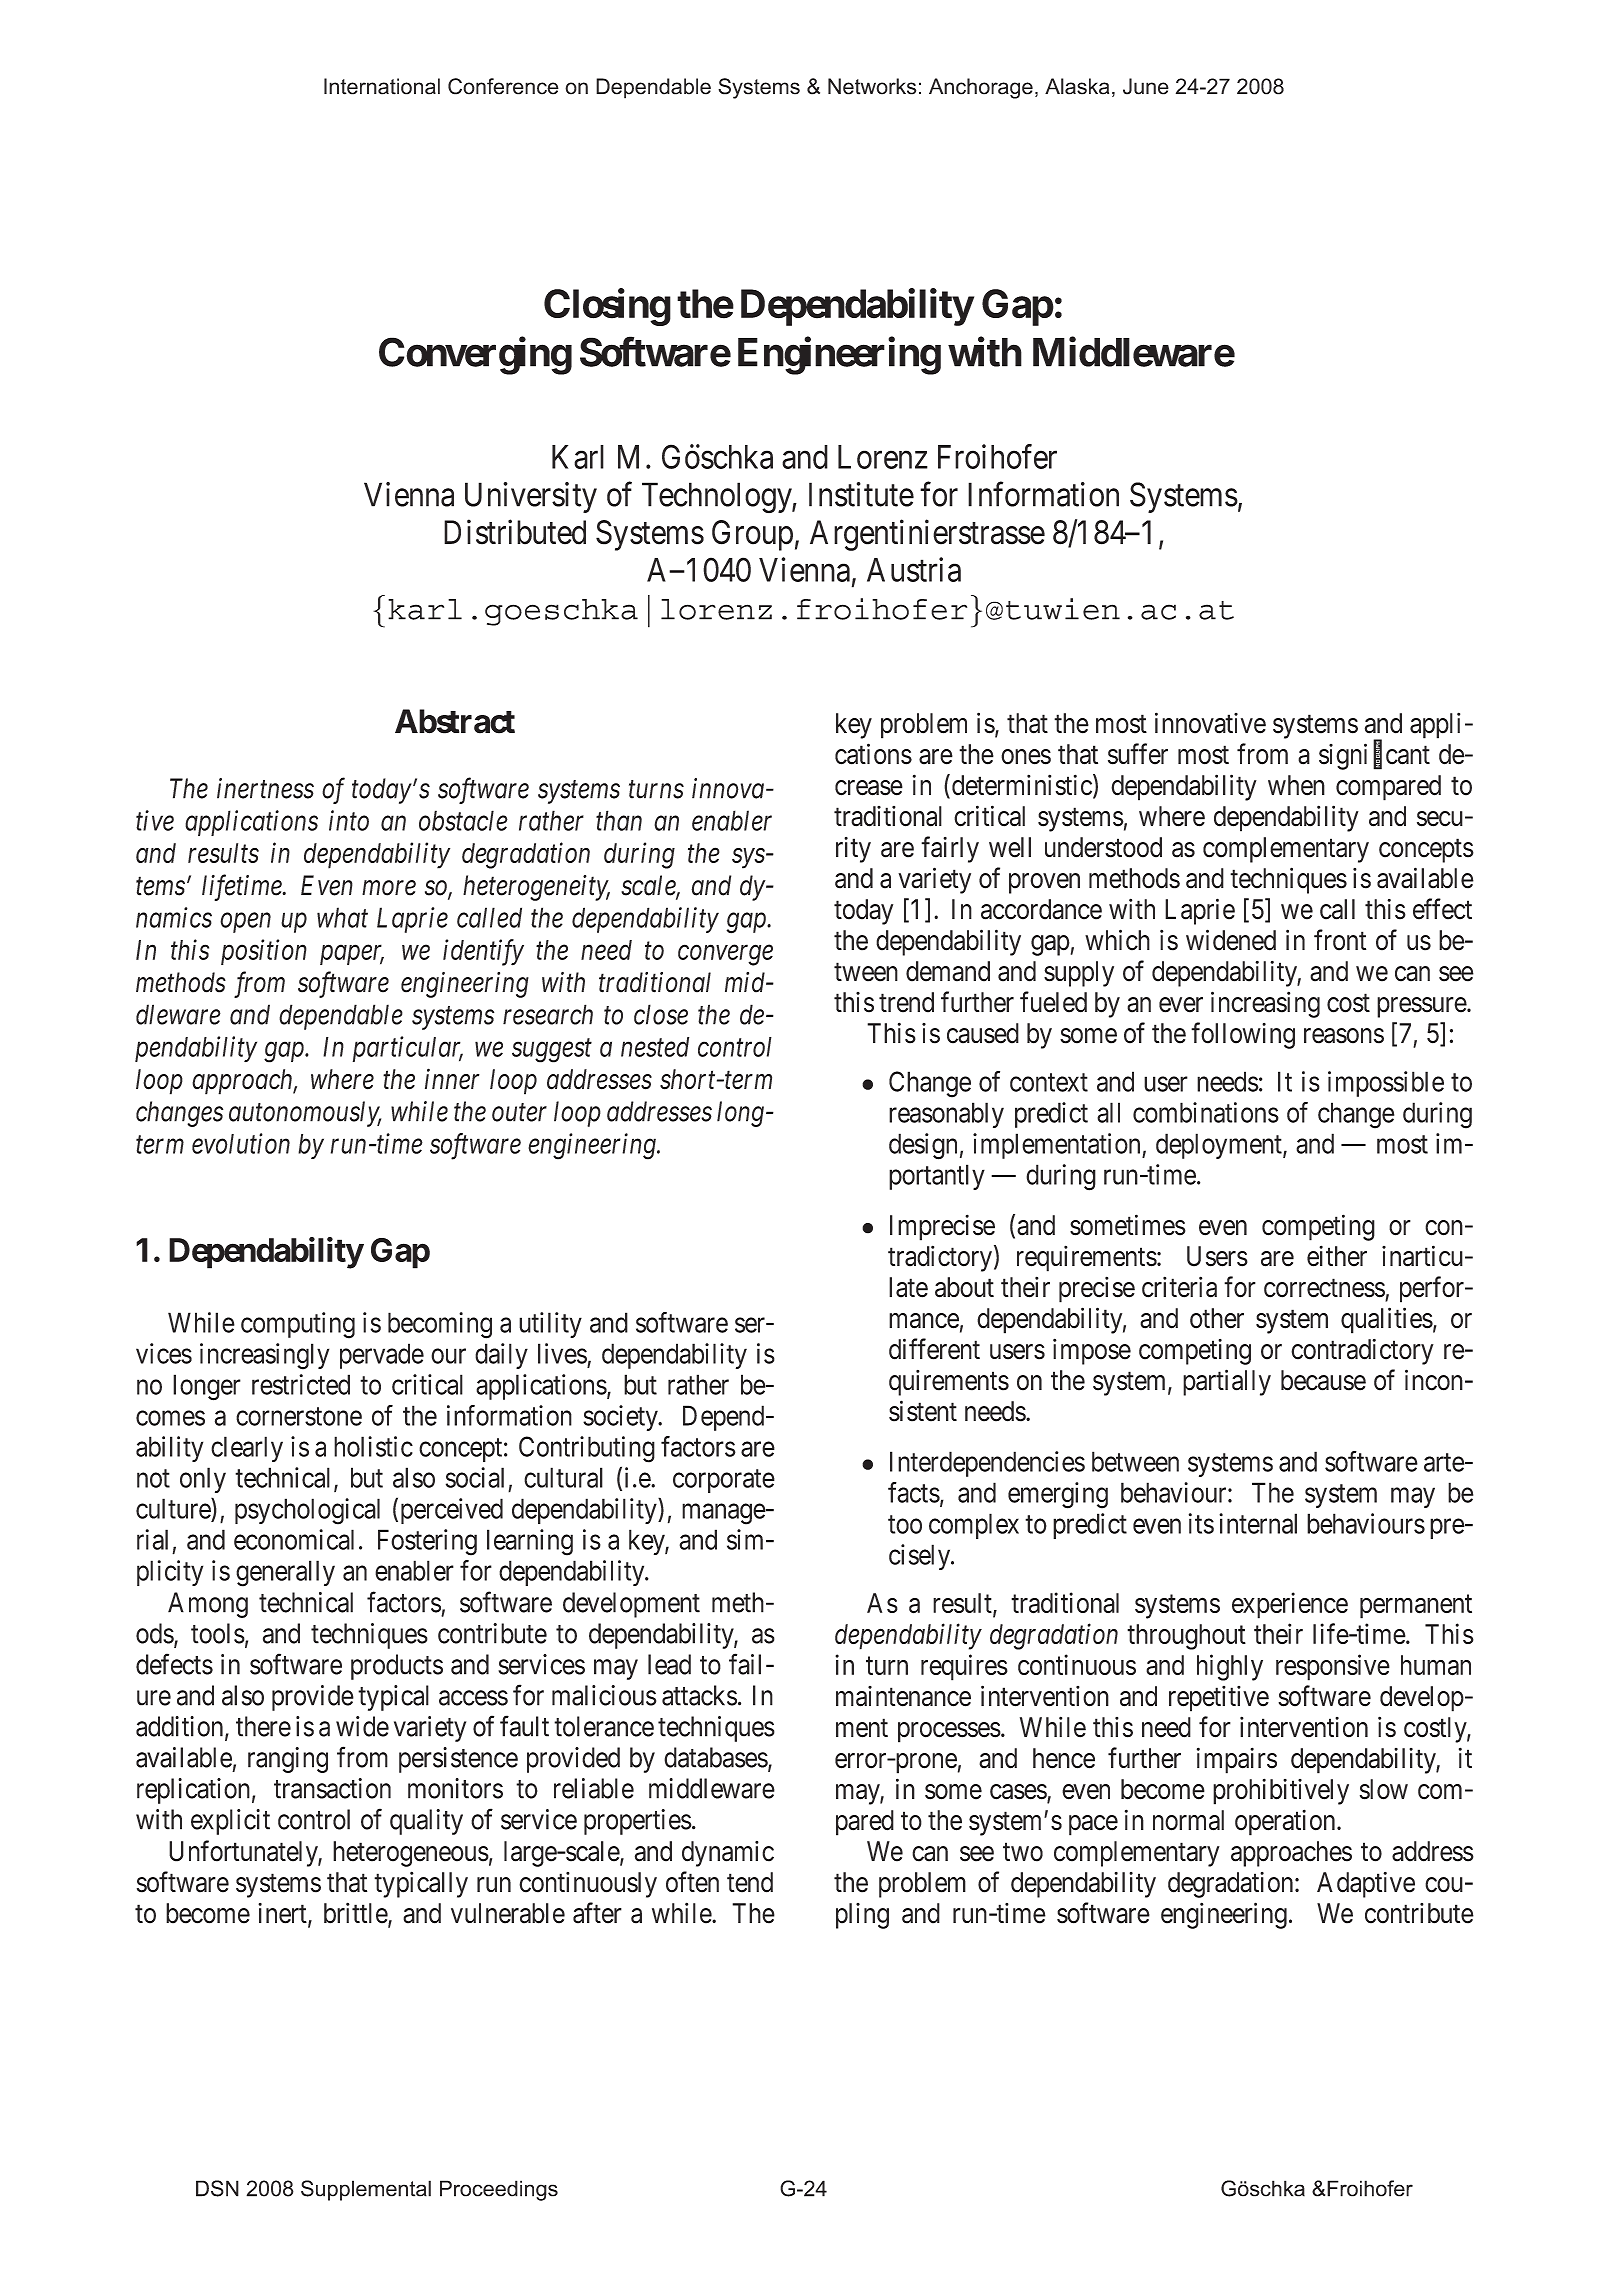 The height and width of the page is (2275, 1607). I want to click on June, so click(1146, 86).
